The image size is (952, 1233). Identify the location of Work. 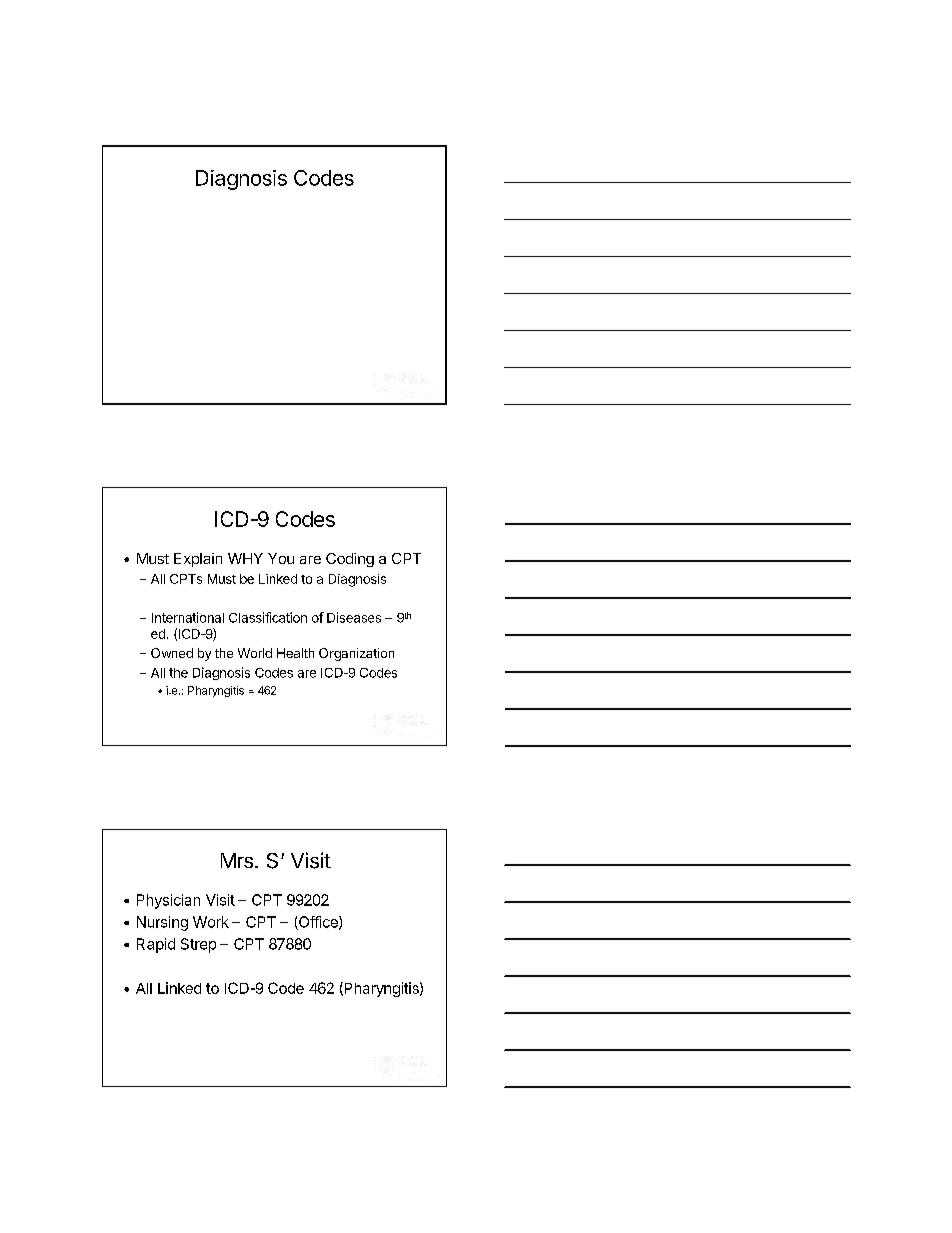
(211, 922).
